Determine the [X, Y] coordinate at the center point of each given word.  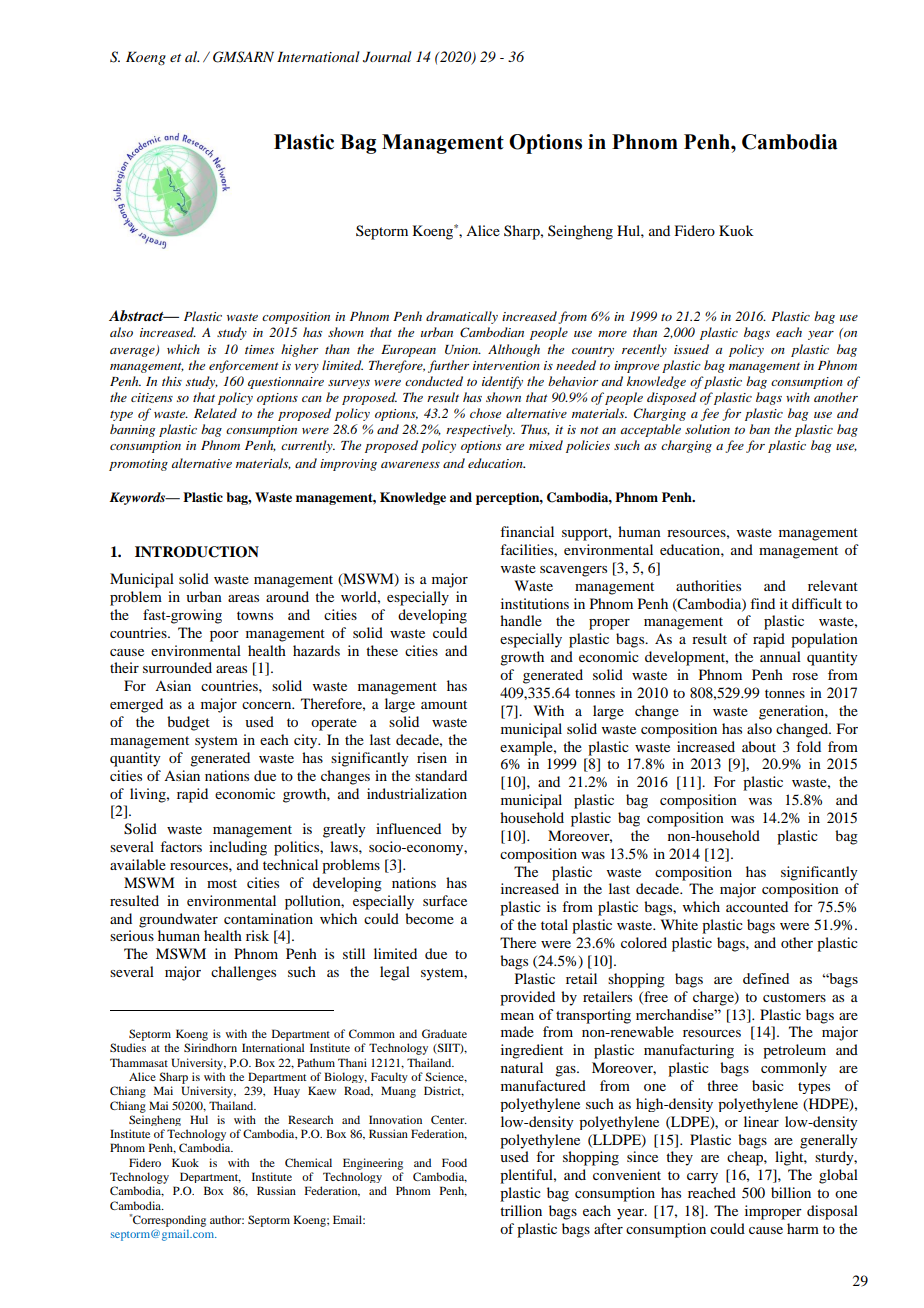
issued [691, 349]
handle [521, 620]
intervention [506, 365]
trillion [521, 1210]
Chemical [308, 1162]
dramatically [462, 317]
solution [707, 429]
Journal [387, 57]
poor [224, 636]
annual [780, 656]
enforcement [244, 366]
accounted [757, 906]
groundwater [178, 920]
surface [445, 900]
